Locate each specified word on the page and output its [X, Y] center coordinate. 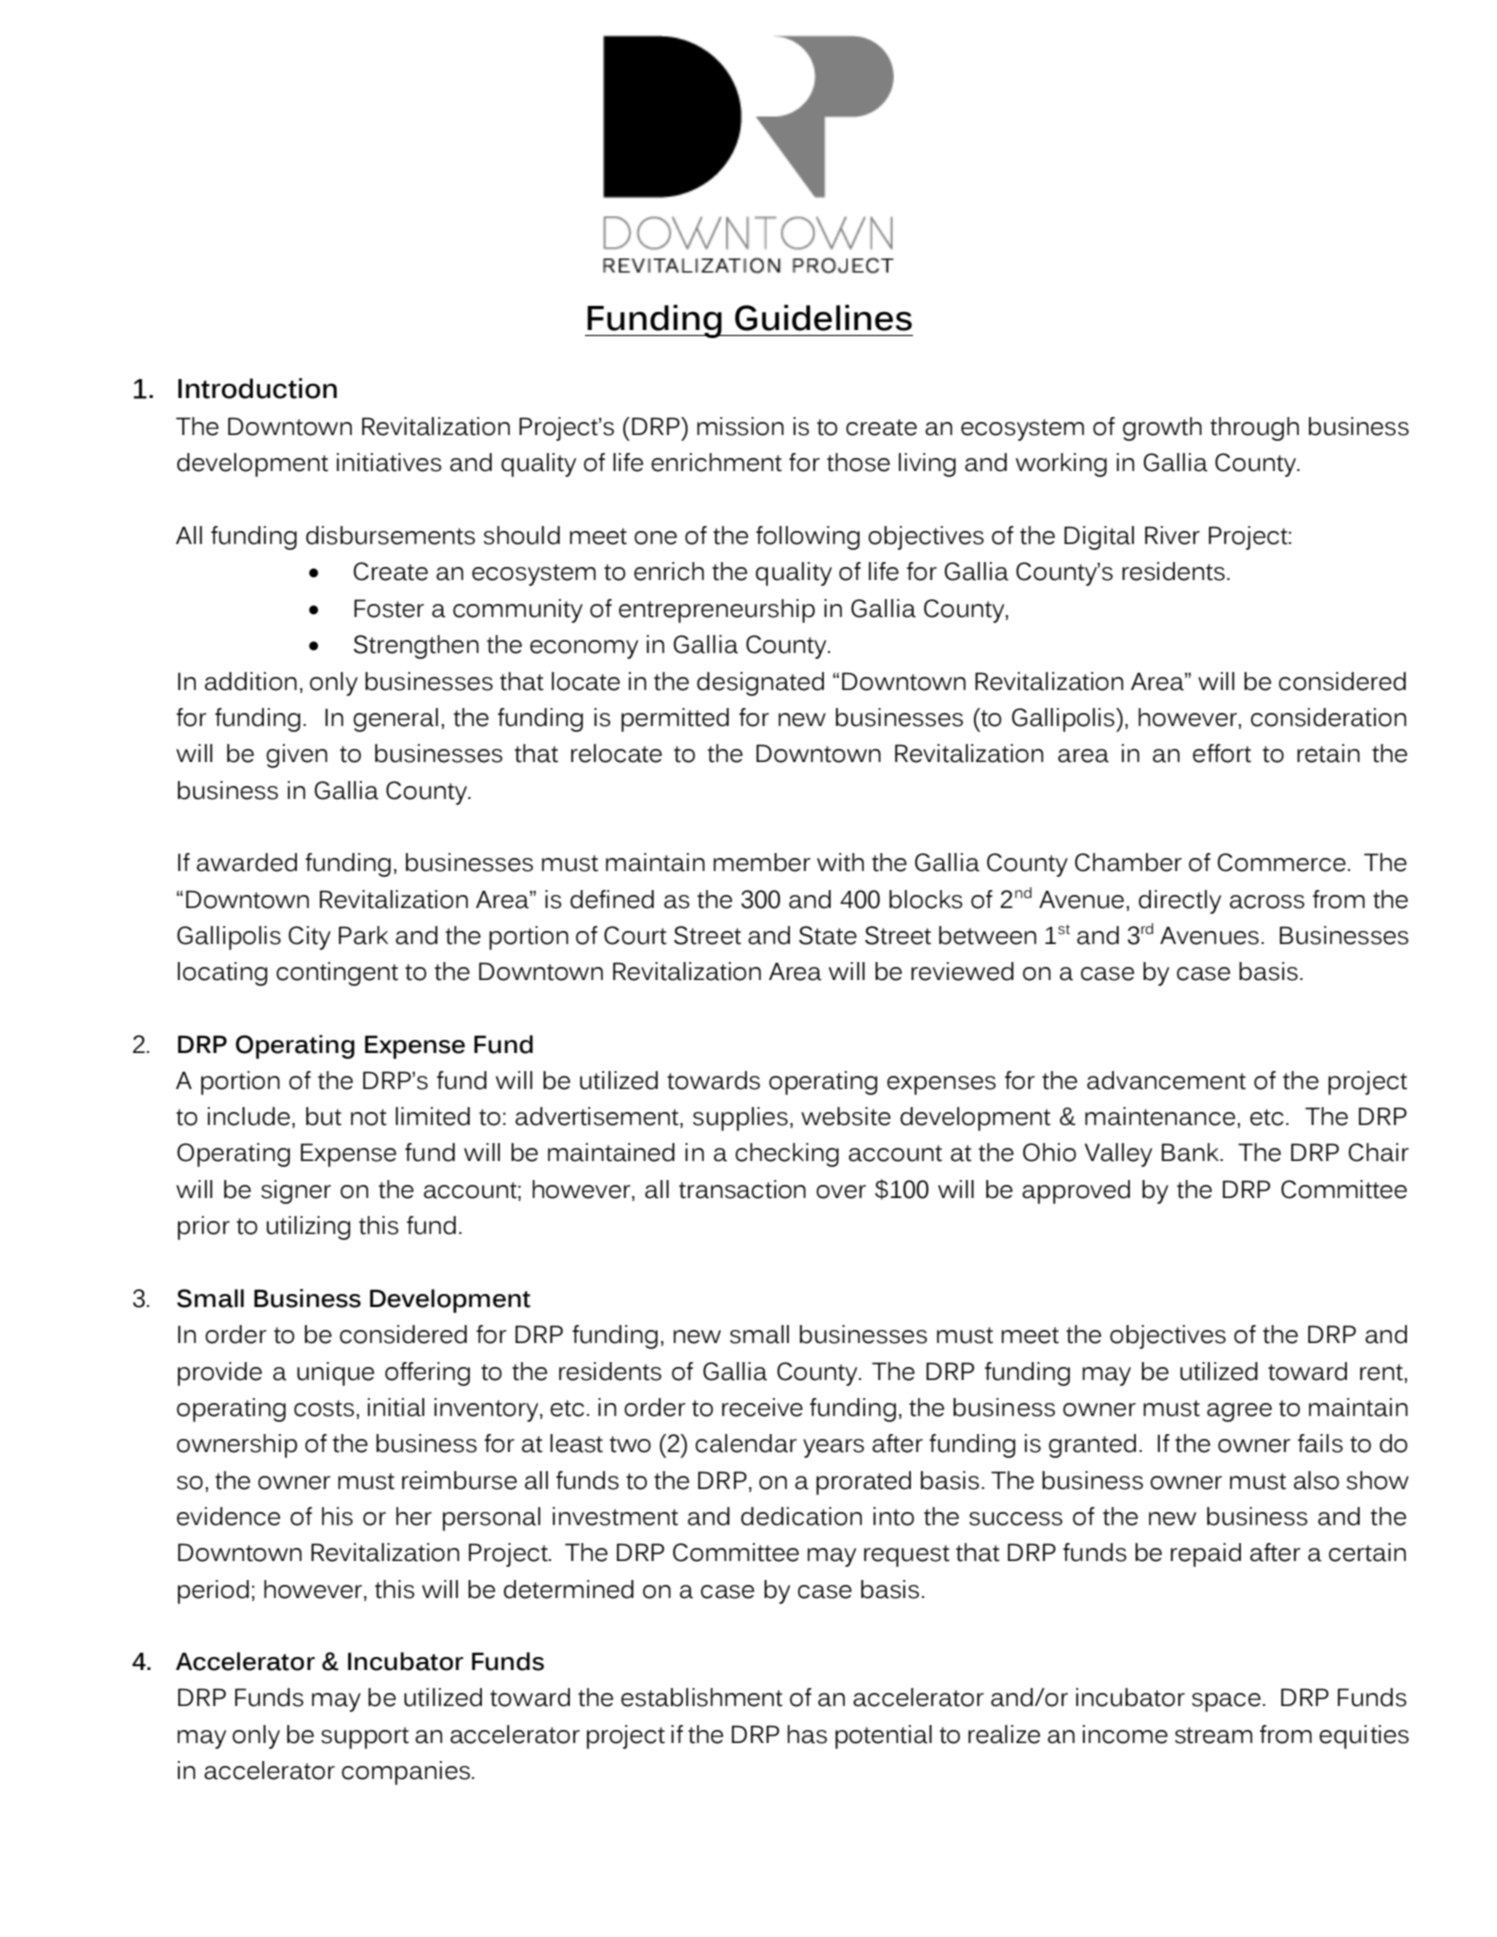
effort [1222, 753]
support [365, 1738]
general [395, 720]
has [807, 1734]
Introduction [257, 388]
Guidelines [823, 318]
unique [335, 1374]
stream [1214, 1735]
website [846, 1116]
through [1254, 429]
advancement [1166, 1080]
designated [760, 684]
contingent [337, 974]
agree [1239, 1412]
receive [762, 1407]
